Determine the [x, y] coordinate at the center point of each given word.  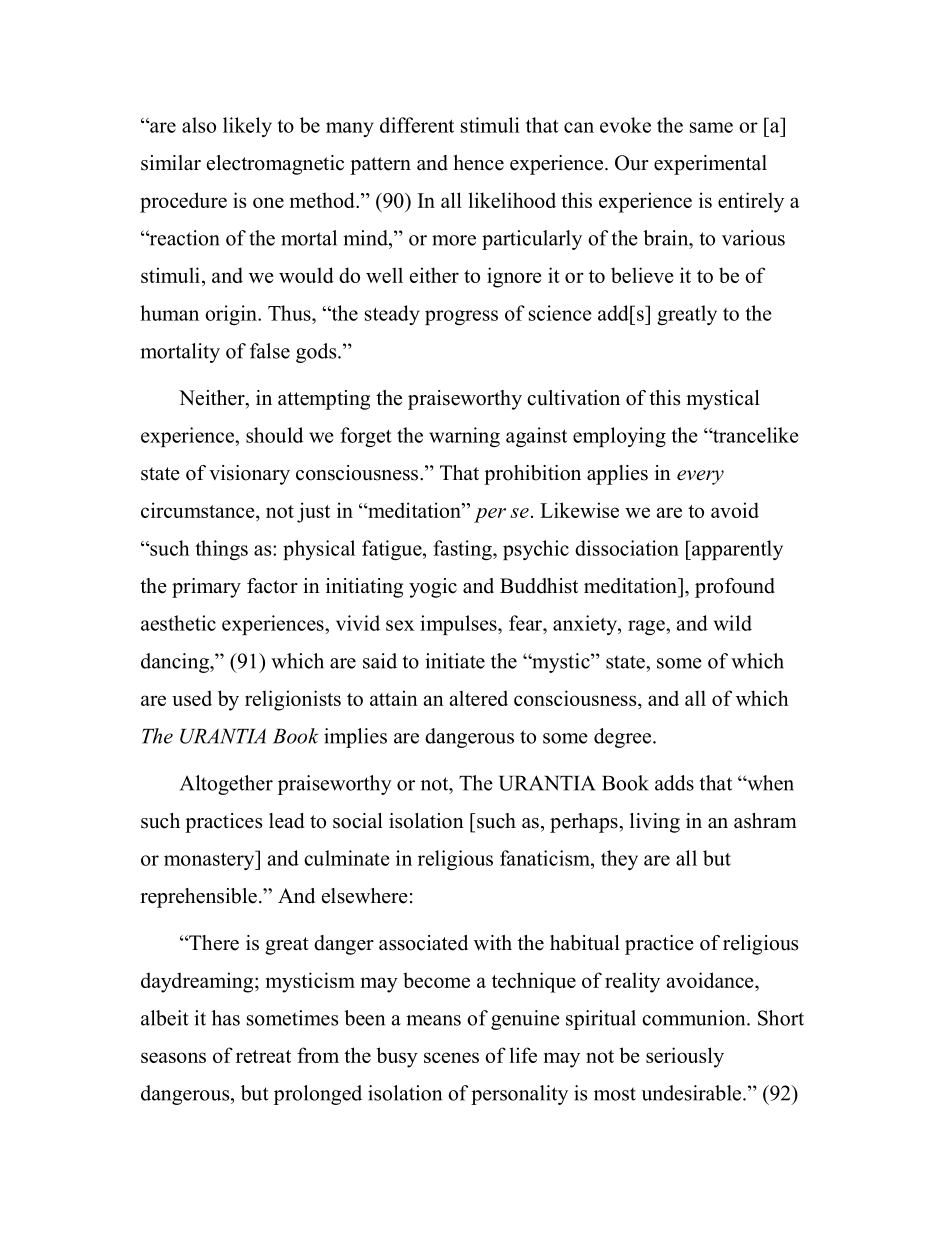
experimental [710, 165]
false [270, 351]
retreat [263, 1056]
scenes [451, 1057]
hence [478, 163]
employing [619, 437]
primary [206, 588]
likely [247, 127]
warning [464, 437]
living [655, 823]
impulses [459, 625]
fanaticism [546, 858]
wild [733, 623]
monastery [210, 860]
